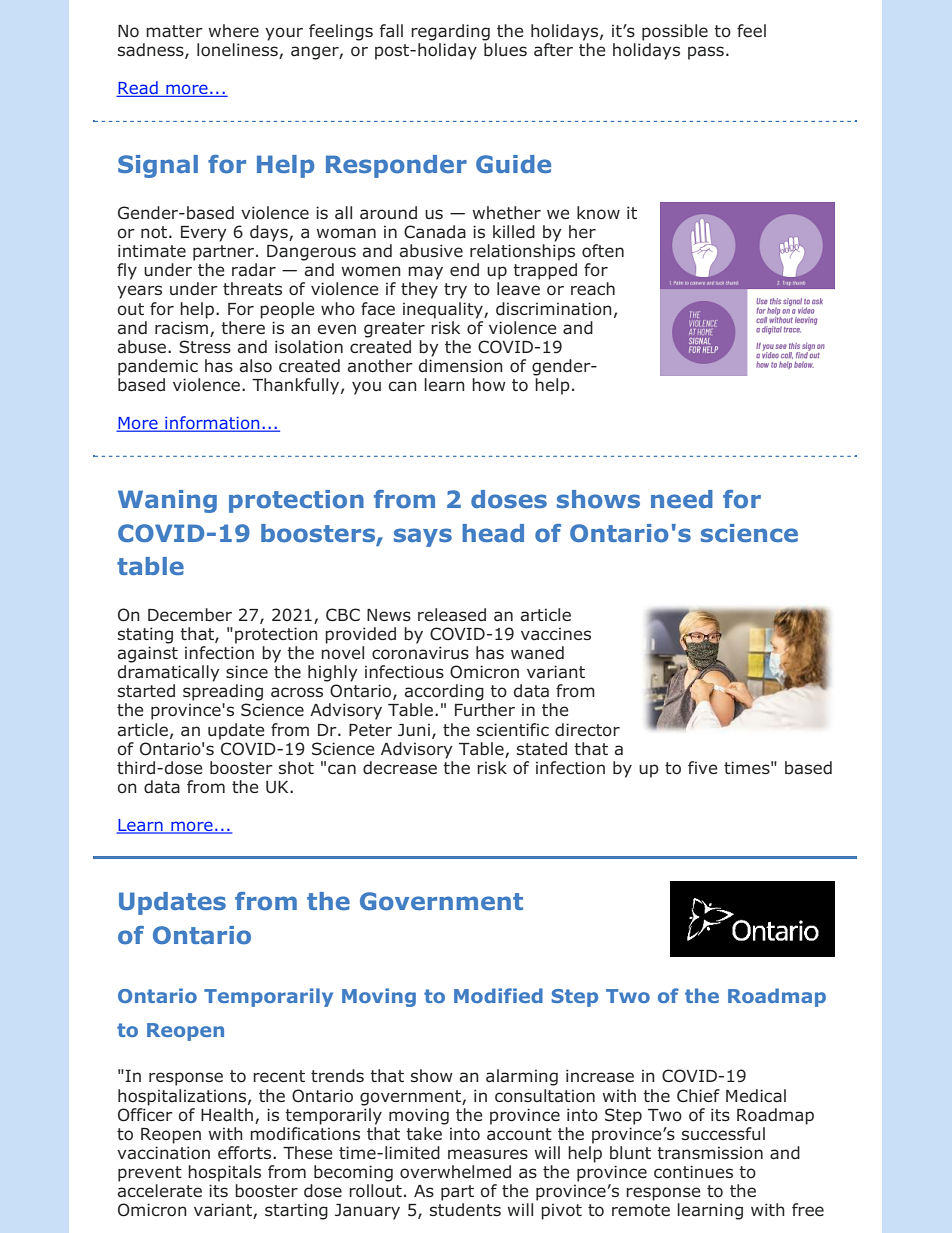 This image has height=1233, width=952. Describe the element at coordinates (450, 32) in the image. I see `regarding` at that location.
